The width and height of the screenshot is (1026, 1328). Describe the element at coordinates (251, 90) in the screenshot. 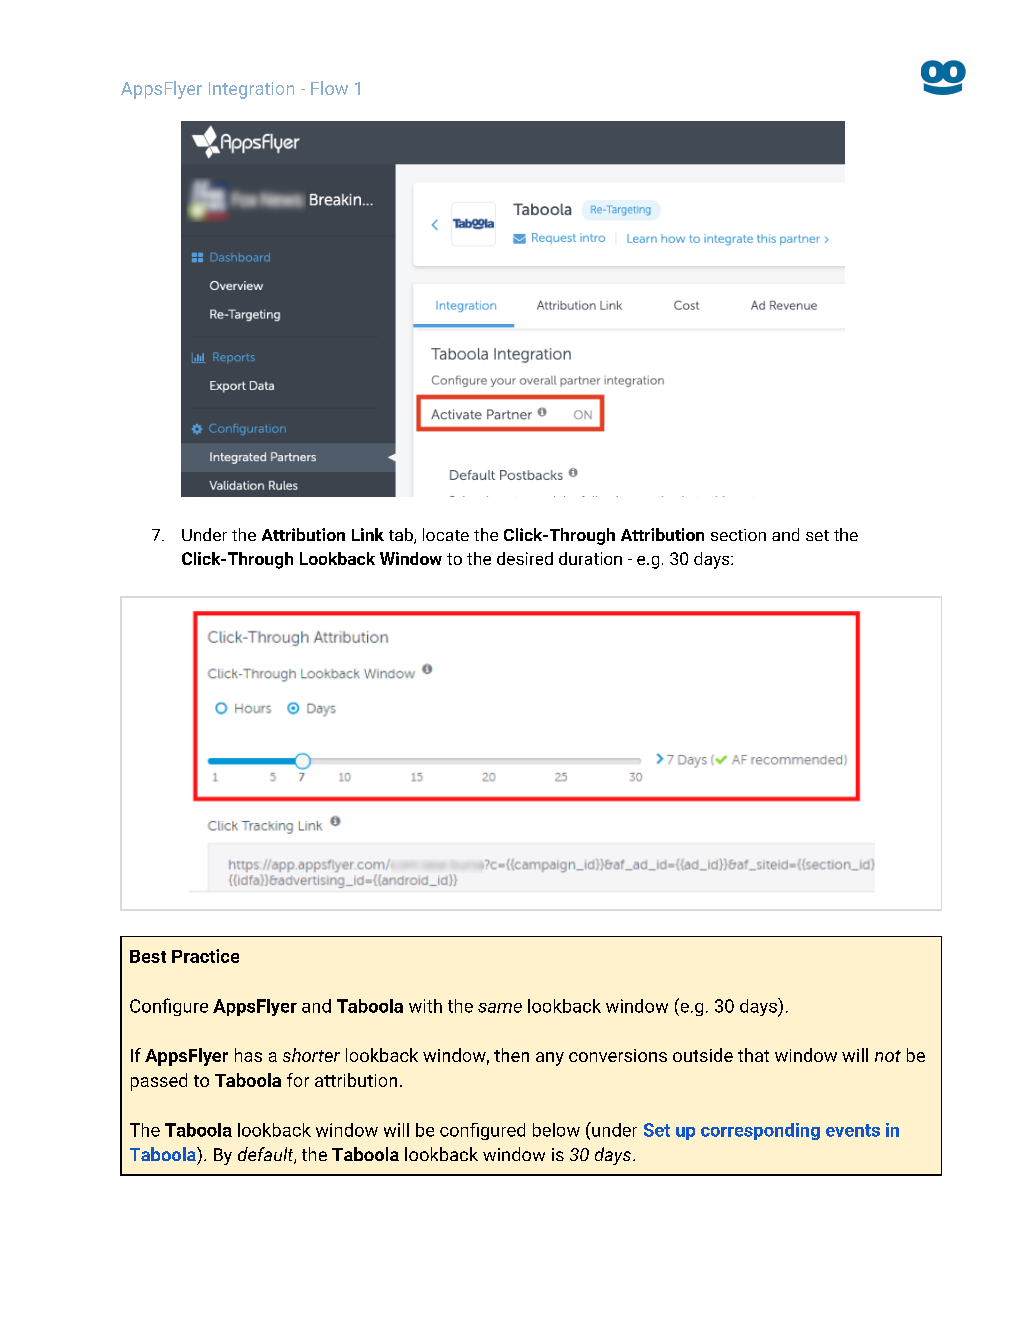

I see `Integration` at that location.
